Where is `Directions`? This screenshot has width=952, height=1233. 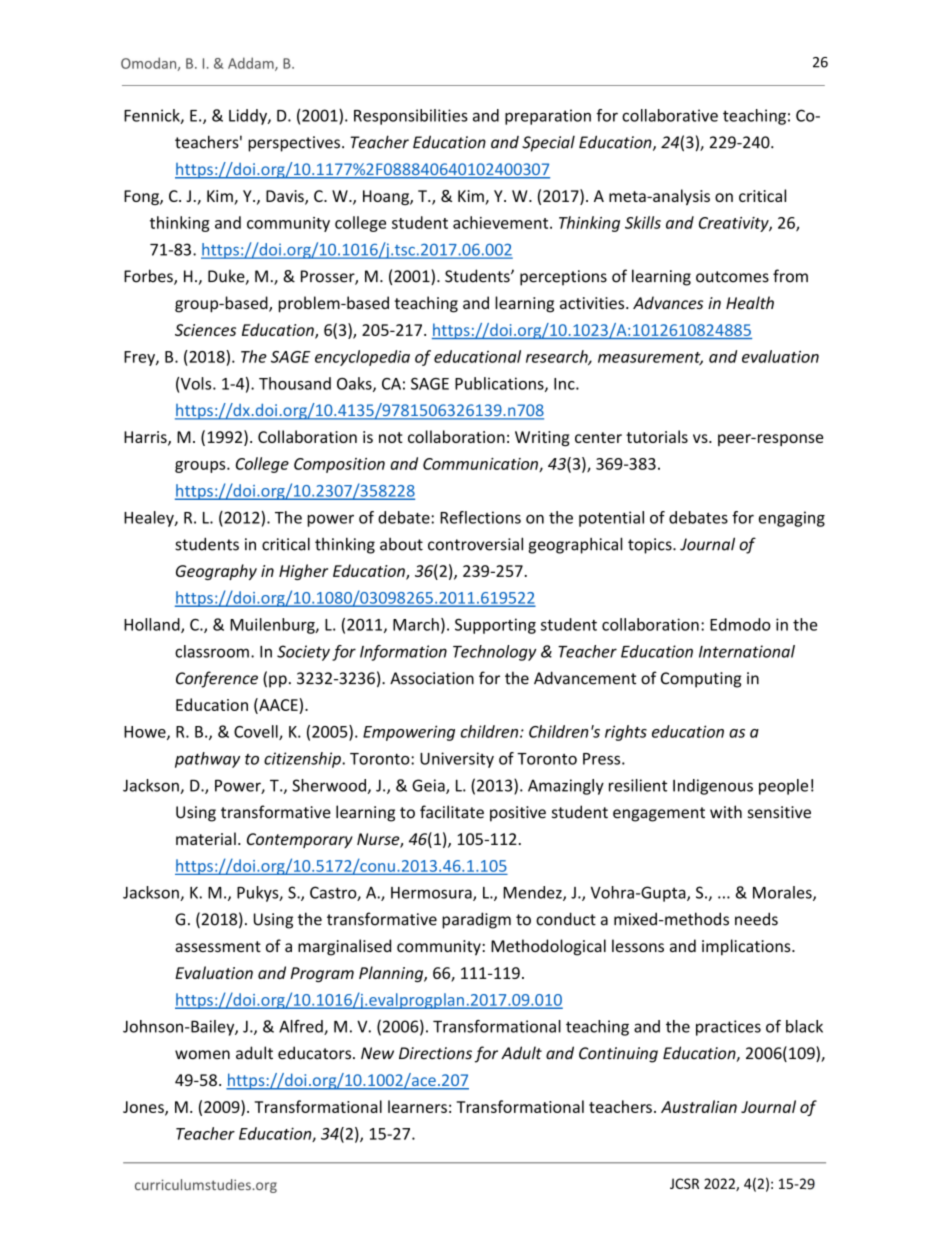 Directions is located at coordinates (435, 1053).
